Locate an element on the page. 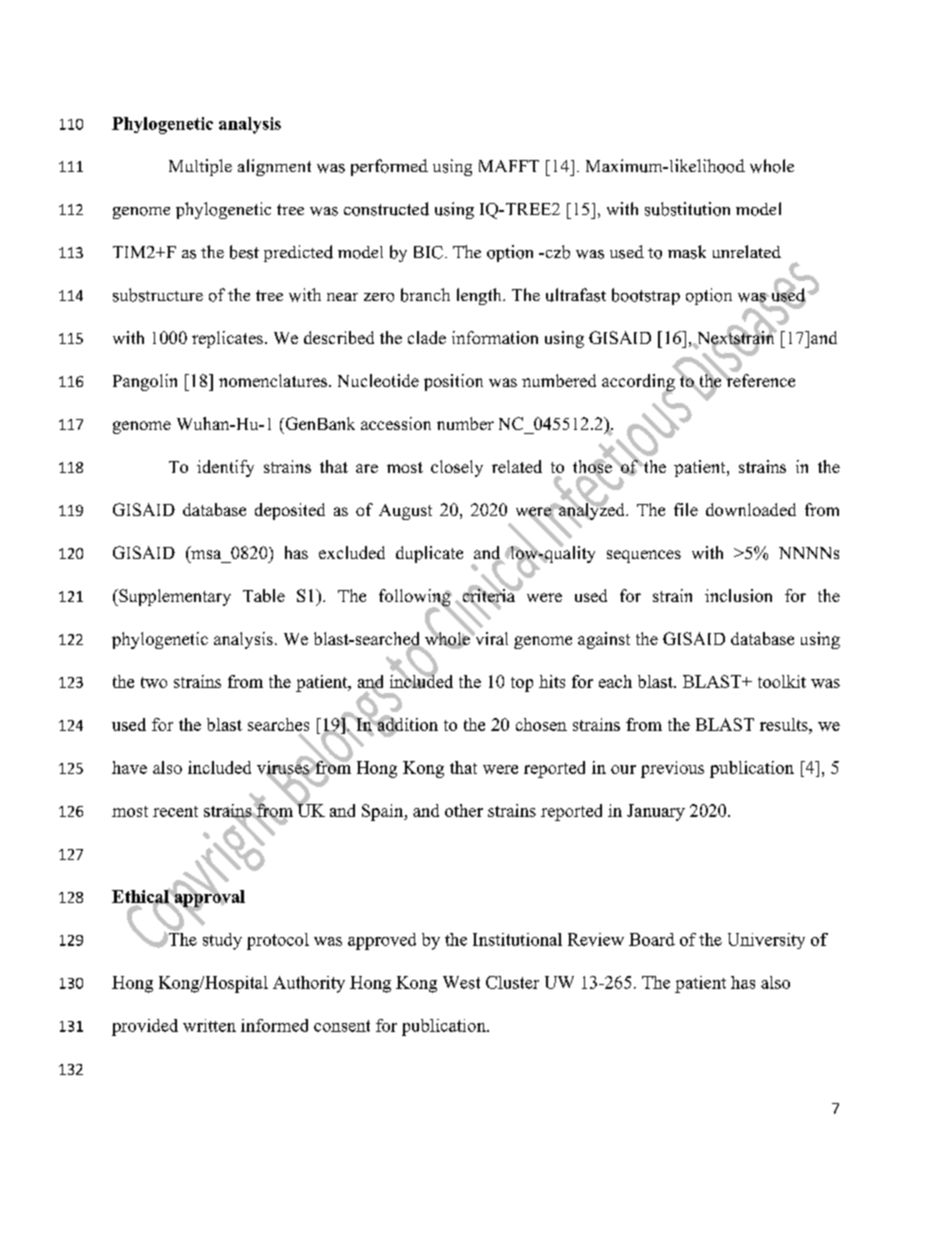 This image has height=1233, width=952. previous is located at coordinates (672, 769).
